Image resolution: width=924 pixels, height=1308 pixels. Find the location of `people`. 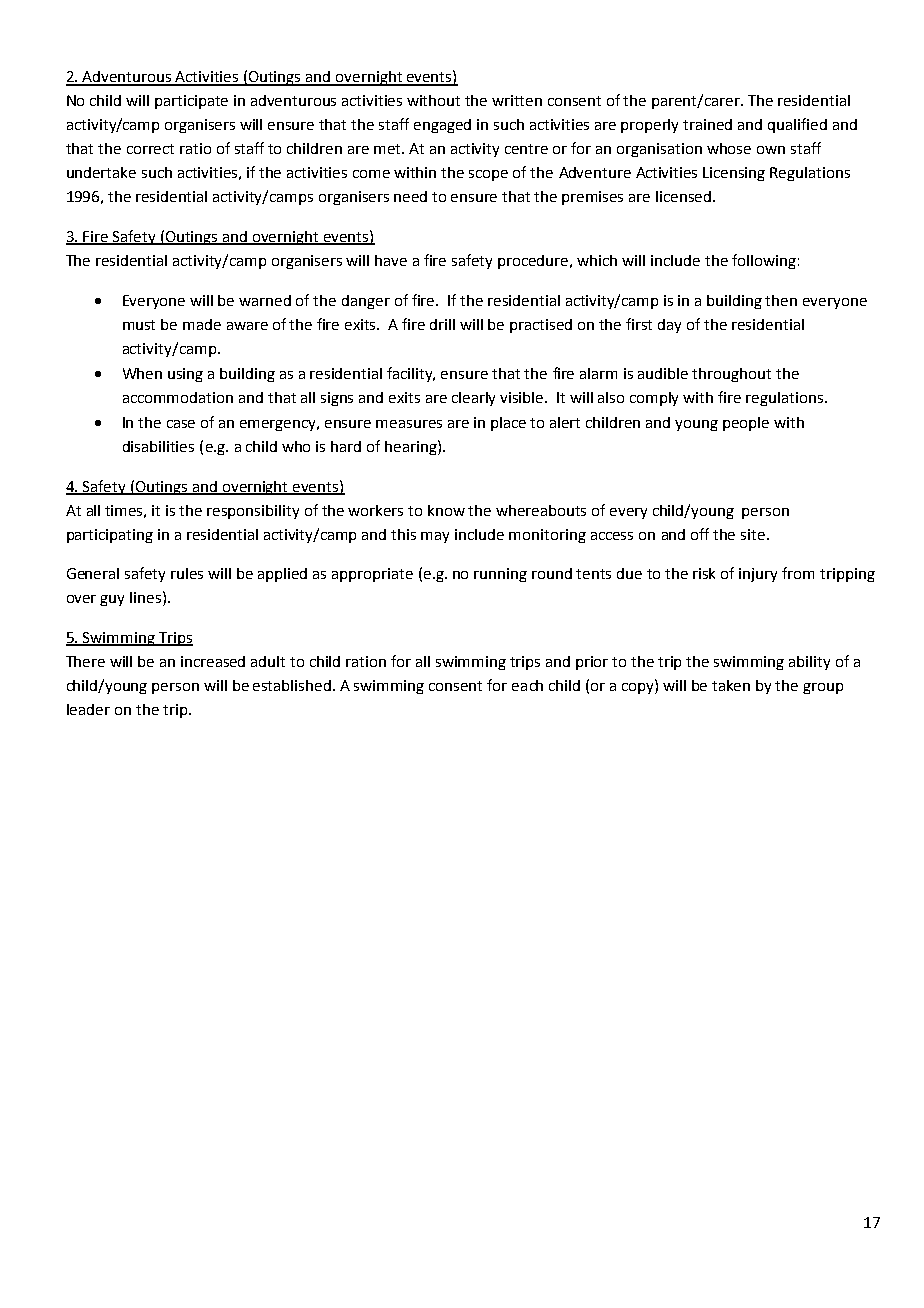

people is located at coordinates (746, 424).
